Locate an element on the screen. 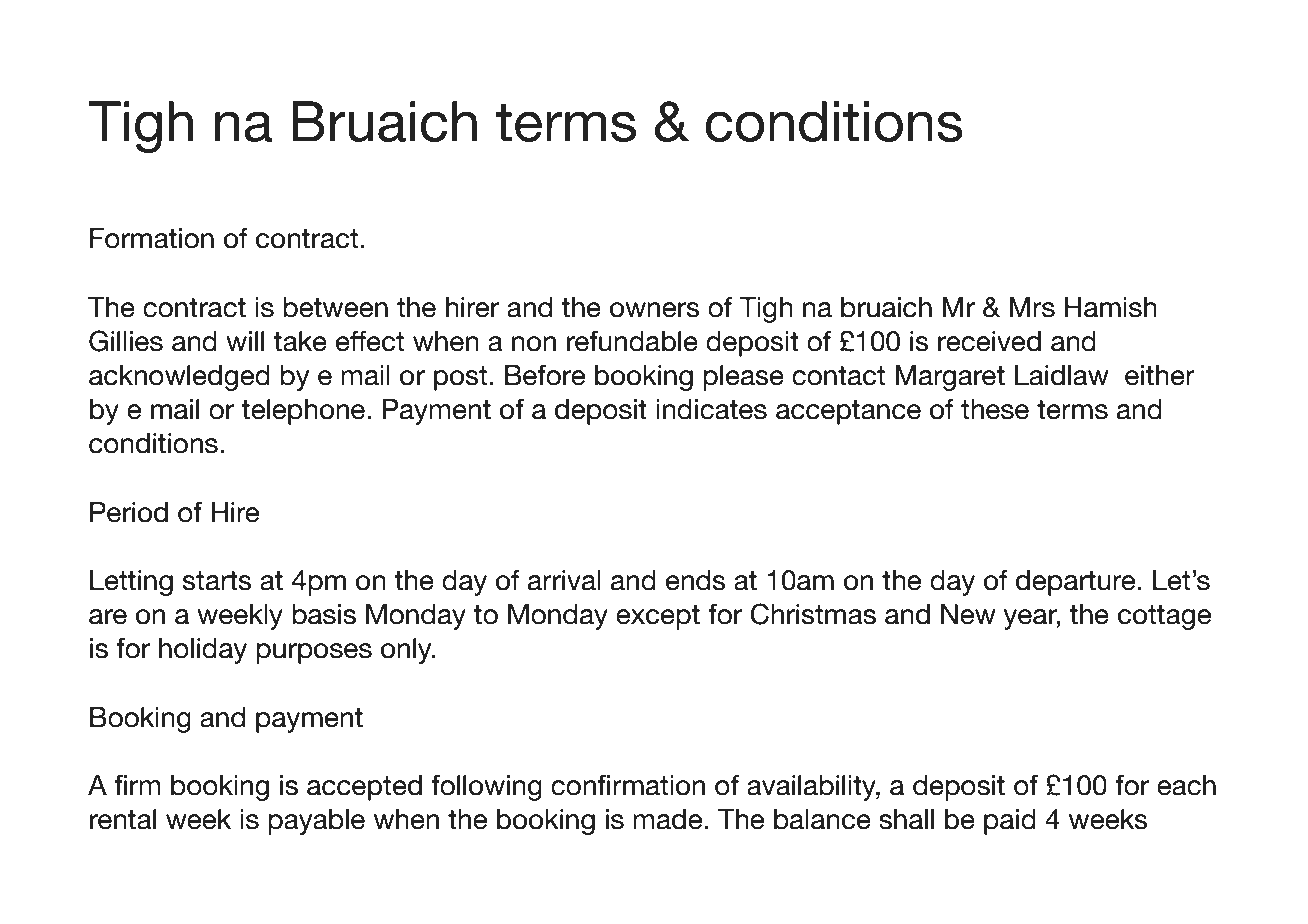 The width and height of the screenshot is (1308, 924). purposes is located at coordinates (314, 653).
